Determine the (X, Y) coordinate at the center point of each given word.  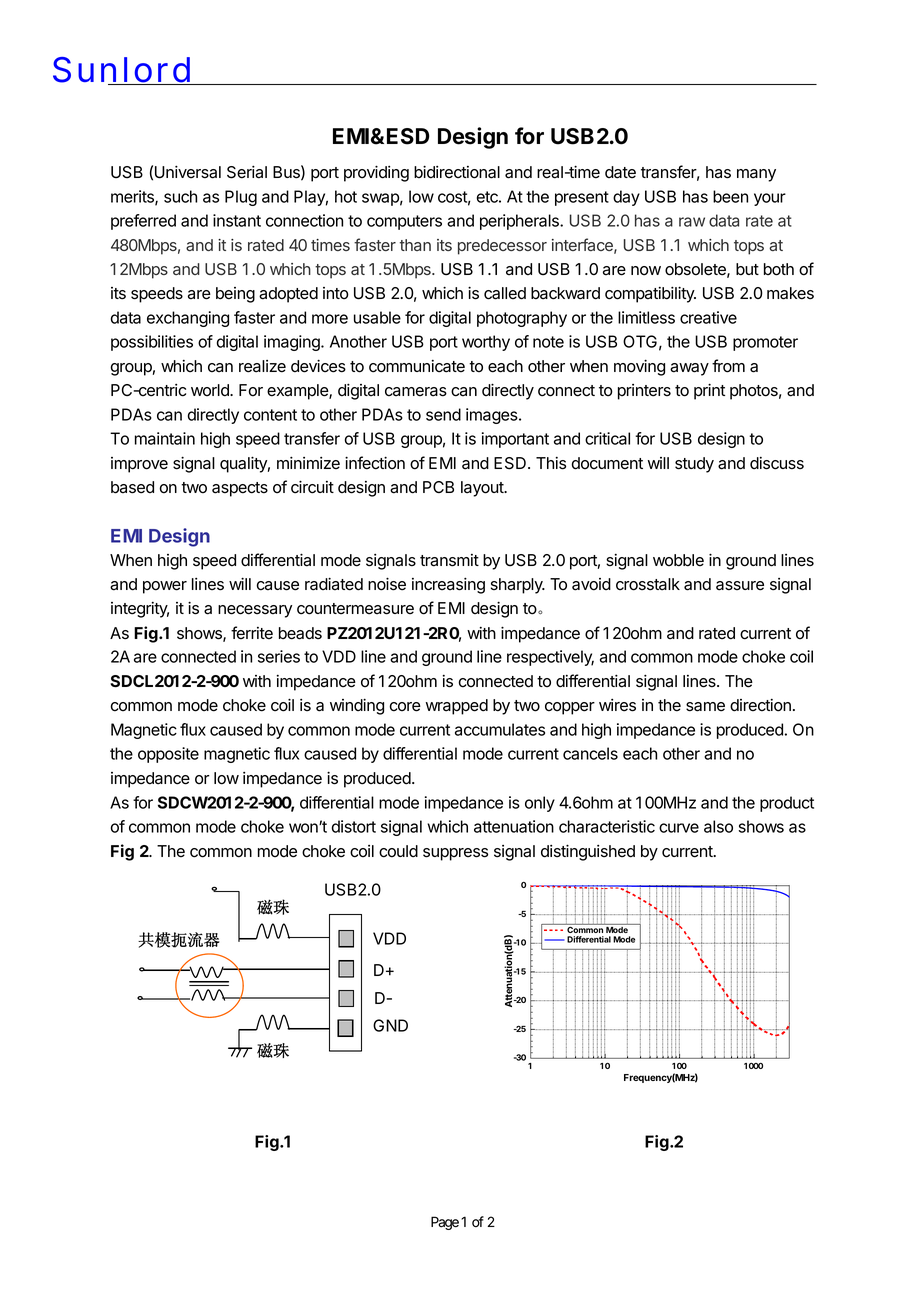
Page (445, 1223)
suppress (455, 854)
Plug (241, 198)
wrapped (457, 707)
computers (404, 222)
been (730, 196)
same (705, 707)
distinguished (588, 852)
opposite (168, 755)
